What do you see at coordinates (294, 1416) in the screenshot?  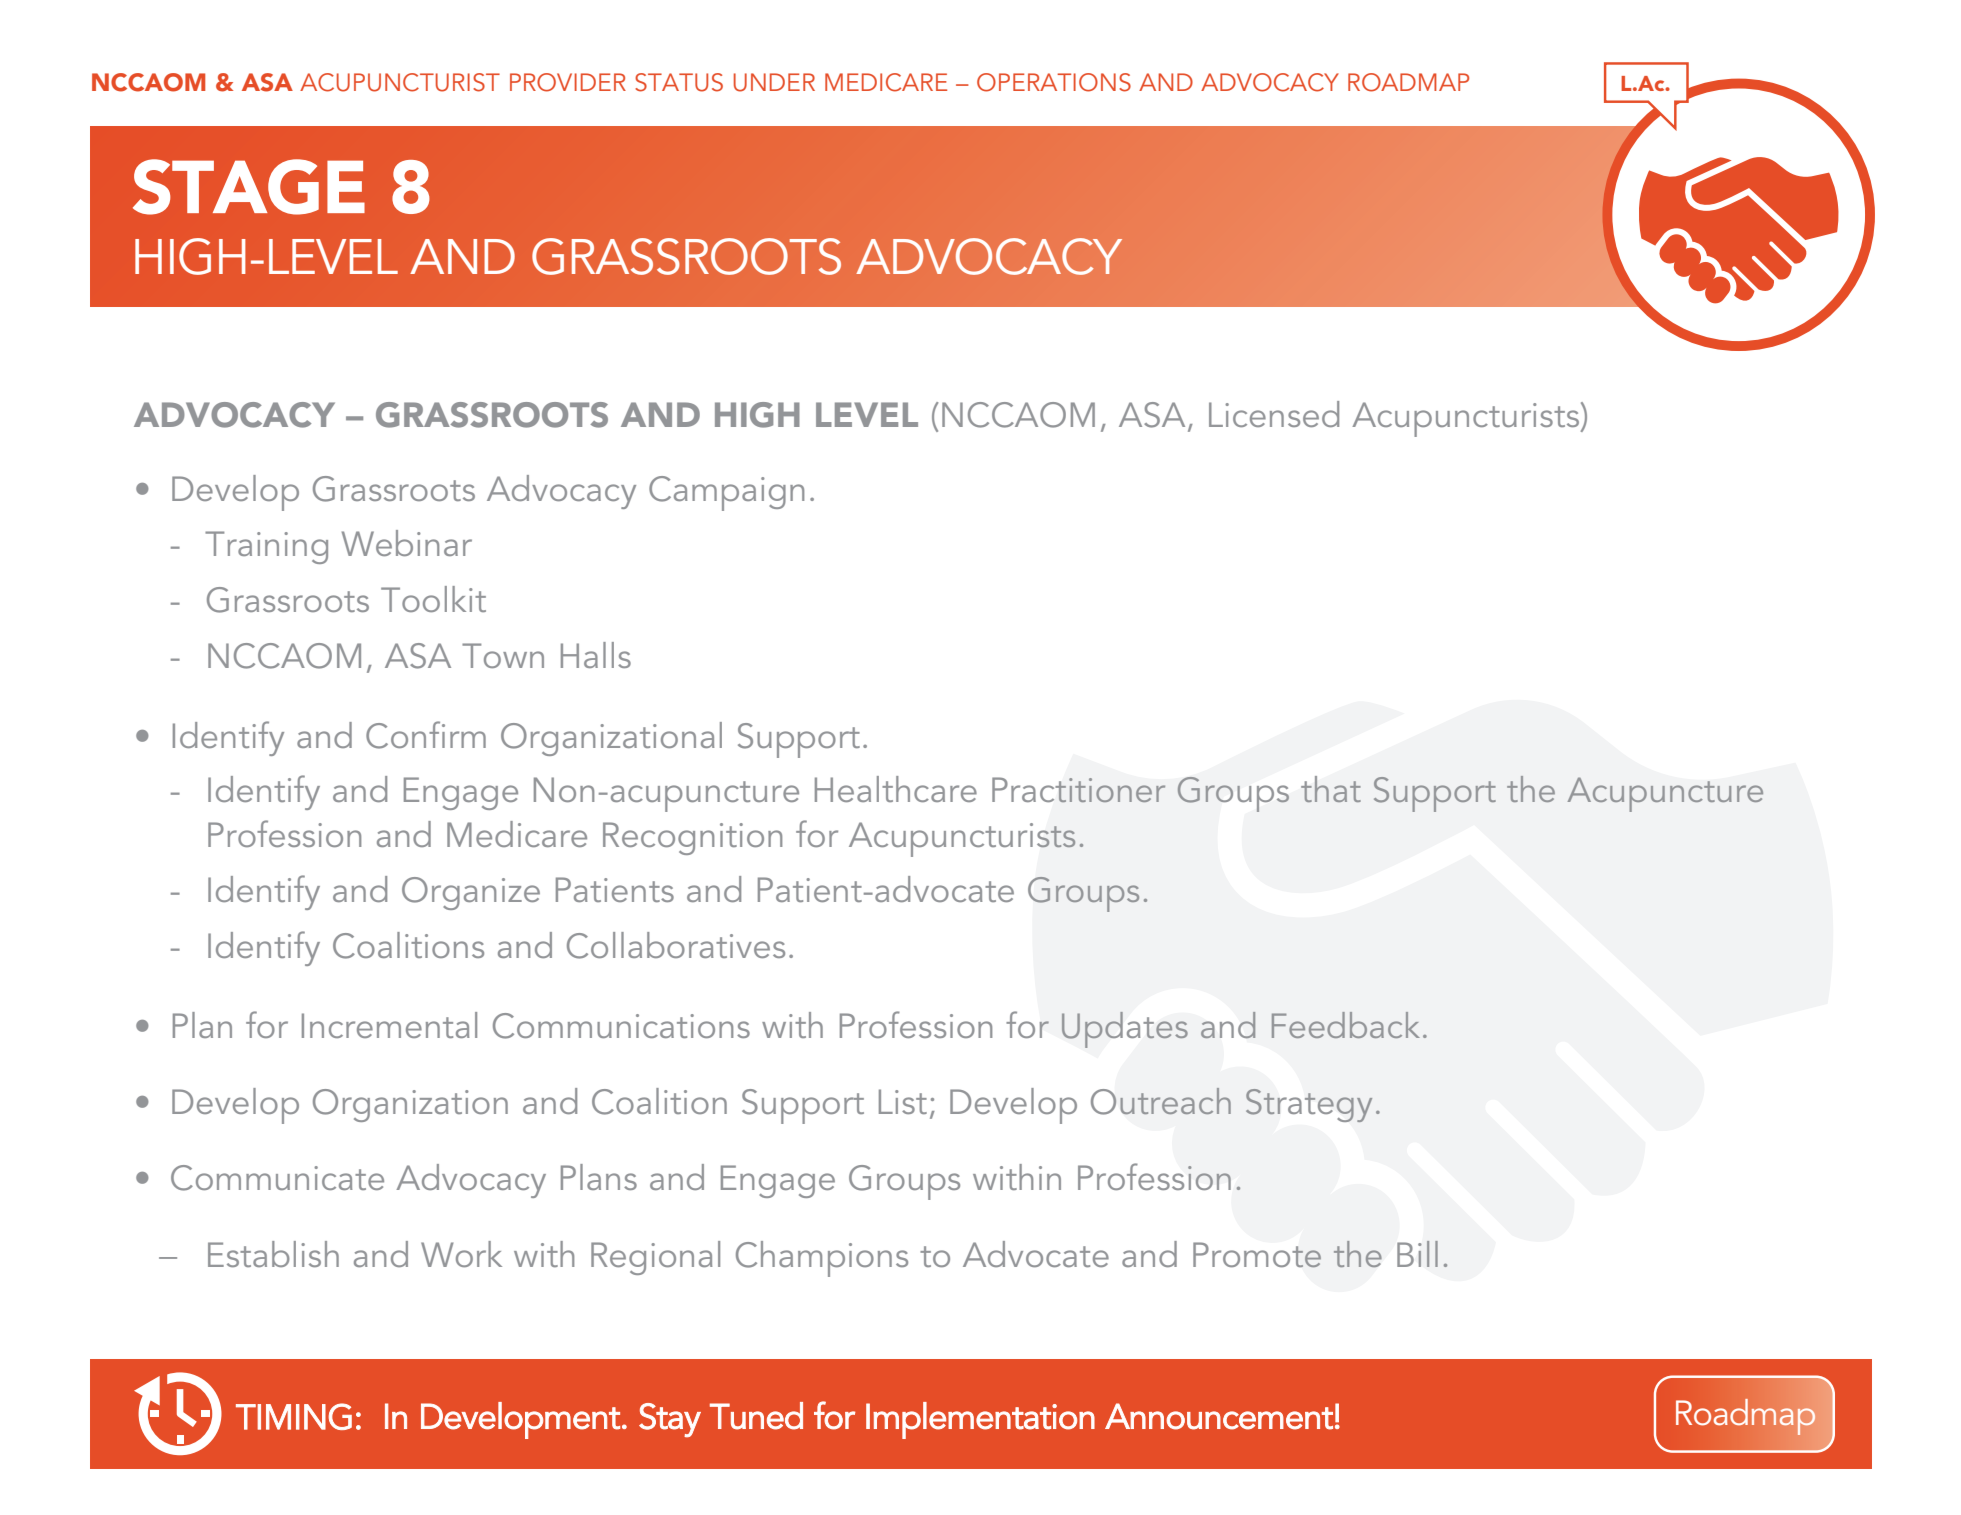 I see `TIMING` at bounding box center [294, 1416].
